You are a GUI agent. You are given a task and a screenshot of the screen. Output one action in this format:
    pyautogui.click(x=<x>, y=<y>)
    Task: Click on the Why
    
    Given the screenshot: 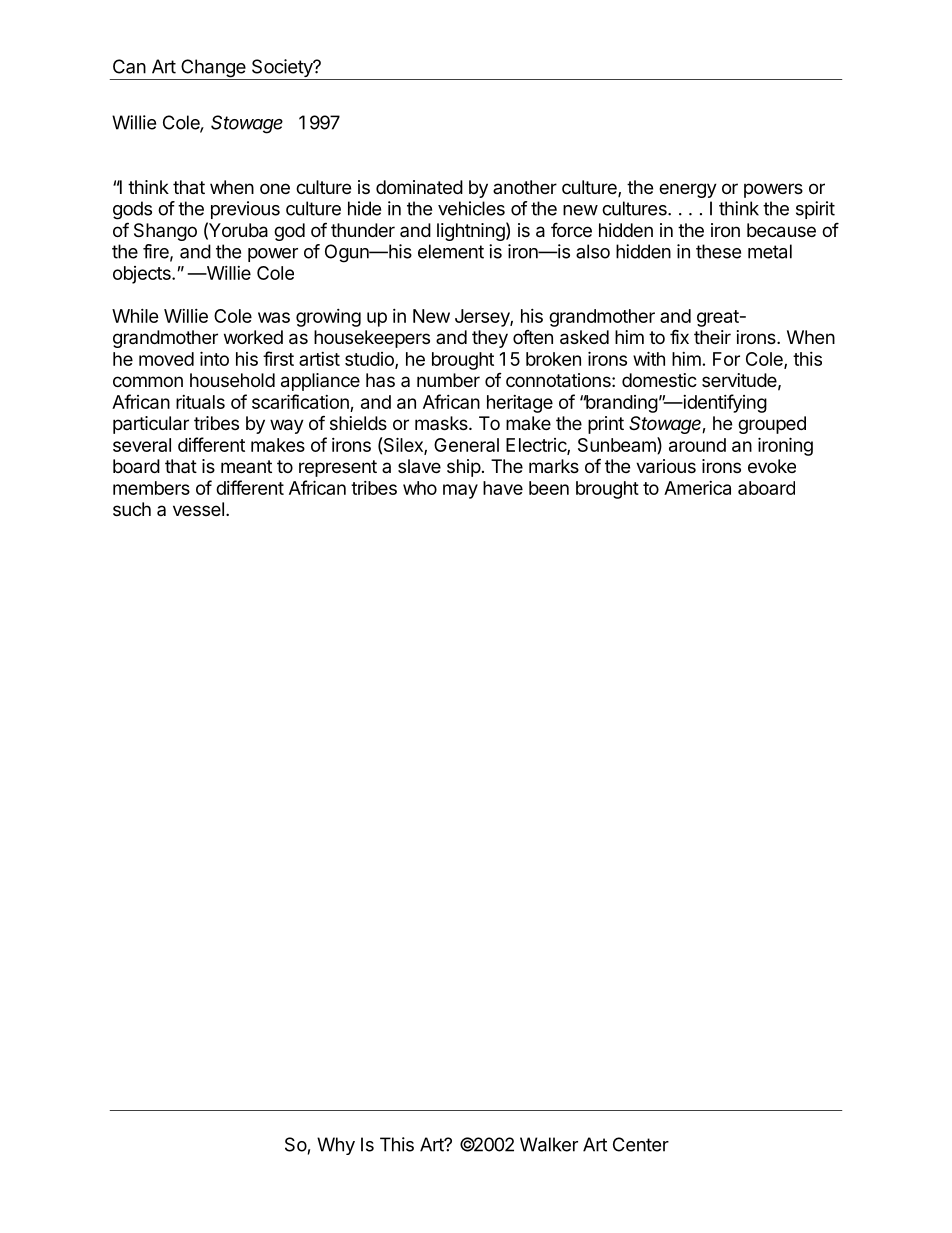 What is the action you would take?
    pyautogui.click(x=336, y=1146)
